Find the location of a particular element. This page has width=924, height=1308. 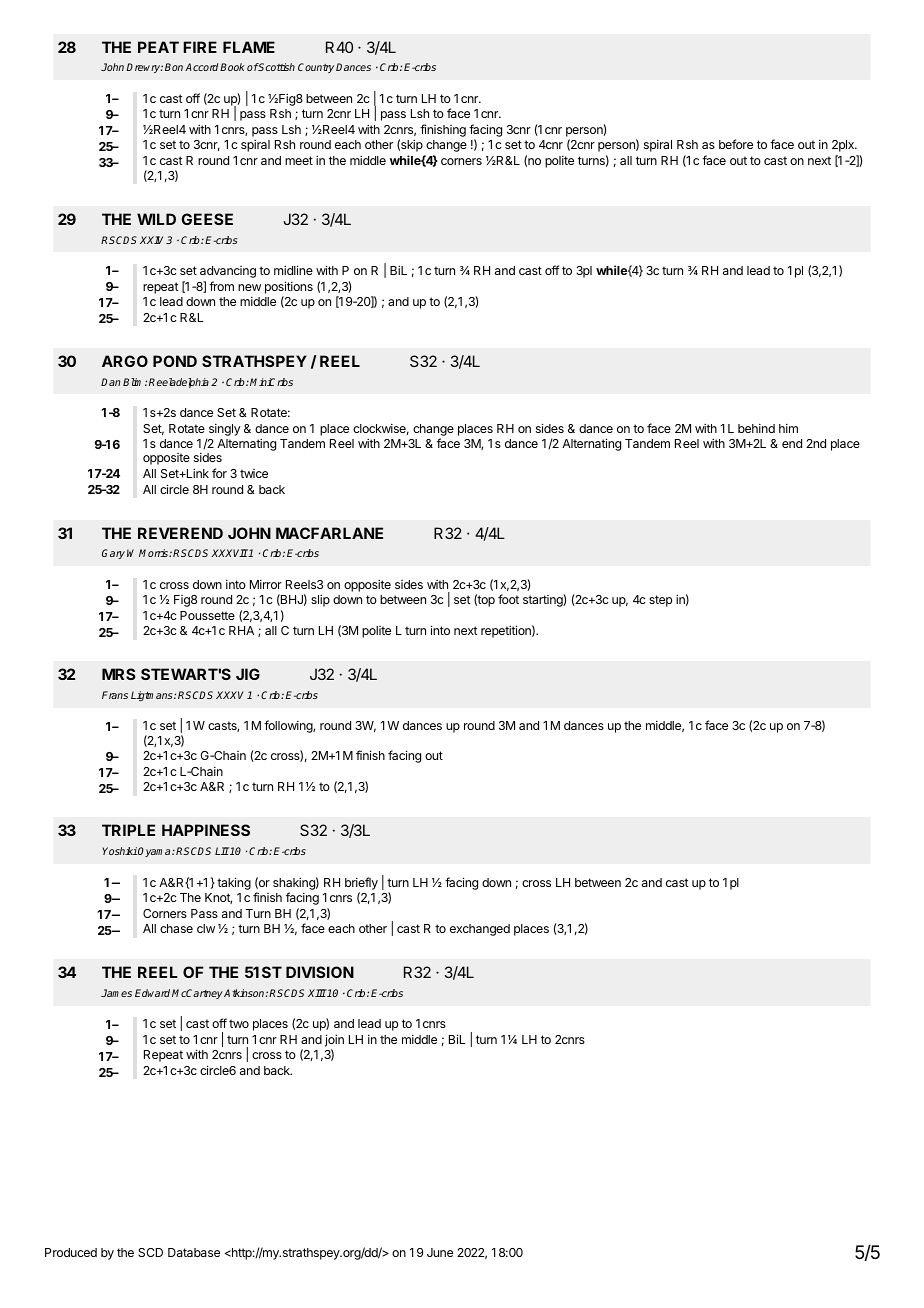

Oyama is located at coordinates (155, 852).
